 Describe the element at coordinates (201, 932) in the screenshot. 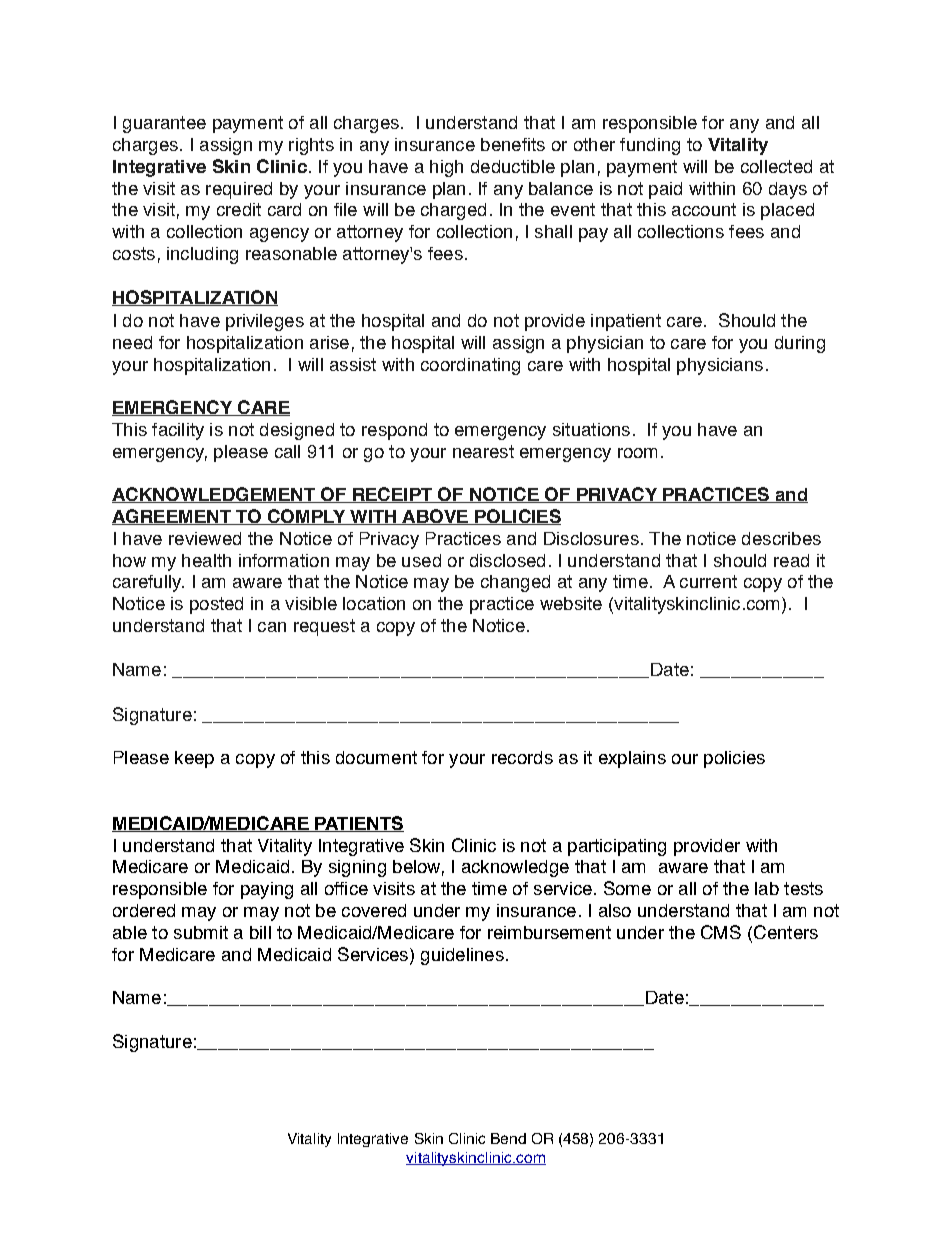

I see `submit` at that location.
